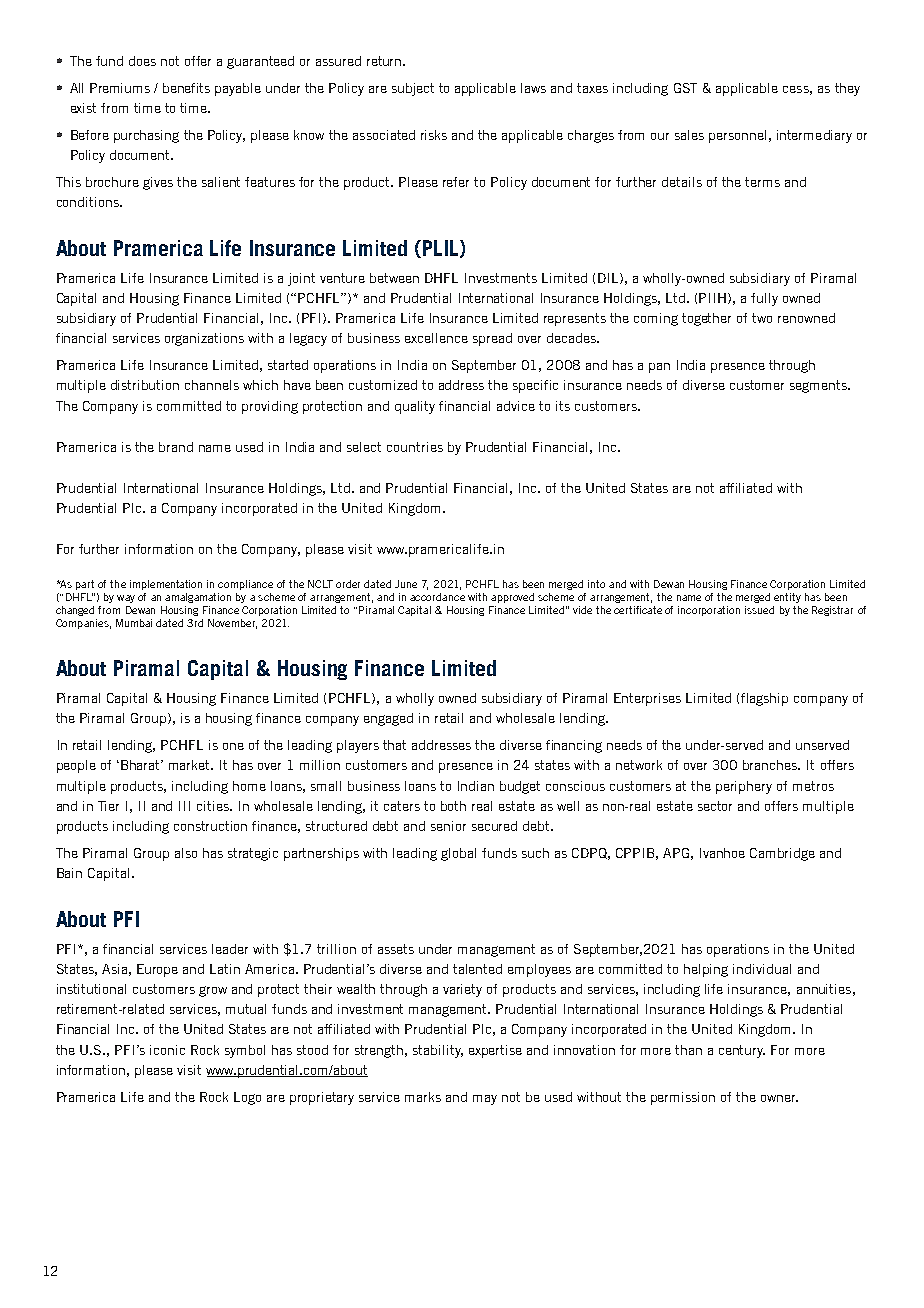  I want to click on entity, so click(787, 598).
